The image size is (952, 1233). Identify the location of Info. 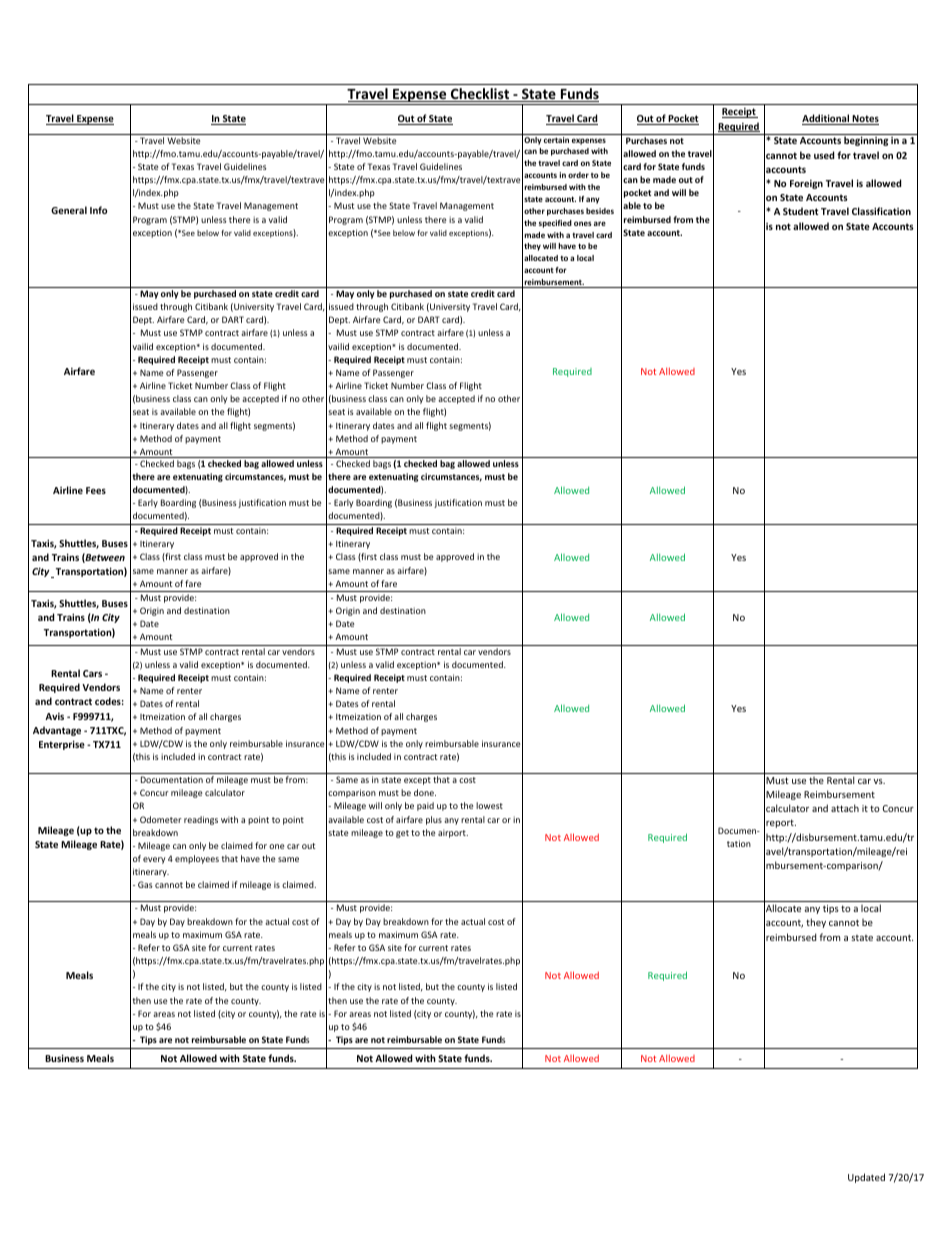
(98, 210).
